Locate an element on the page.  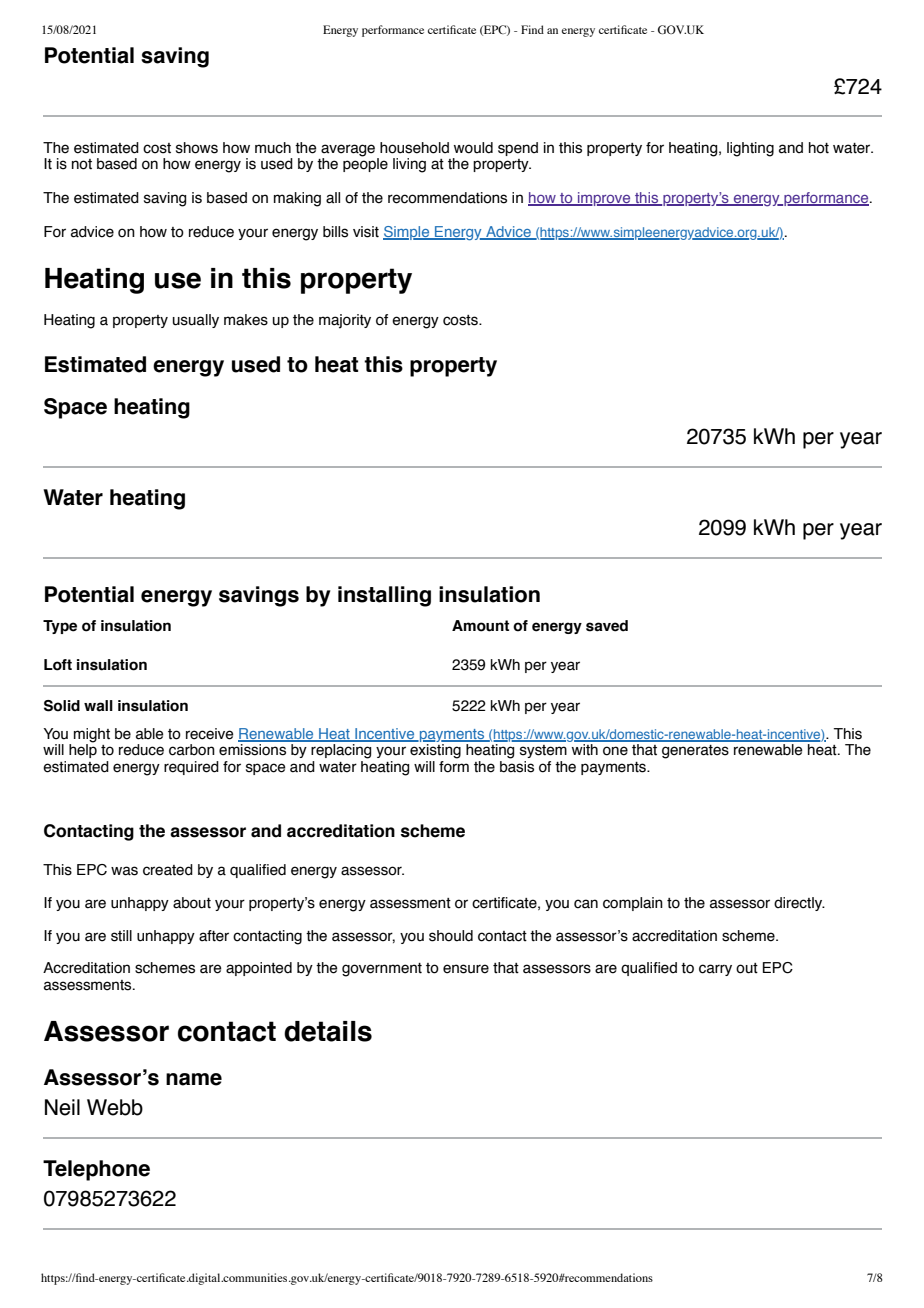
saved is located at coordinates (607, 626).
